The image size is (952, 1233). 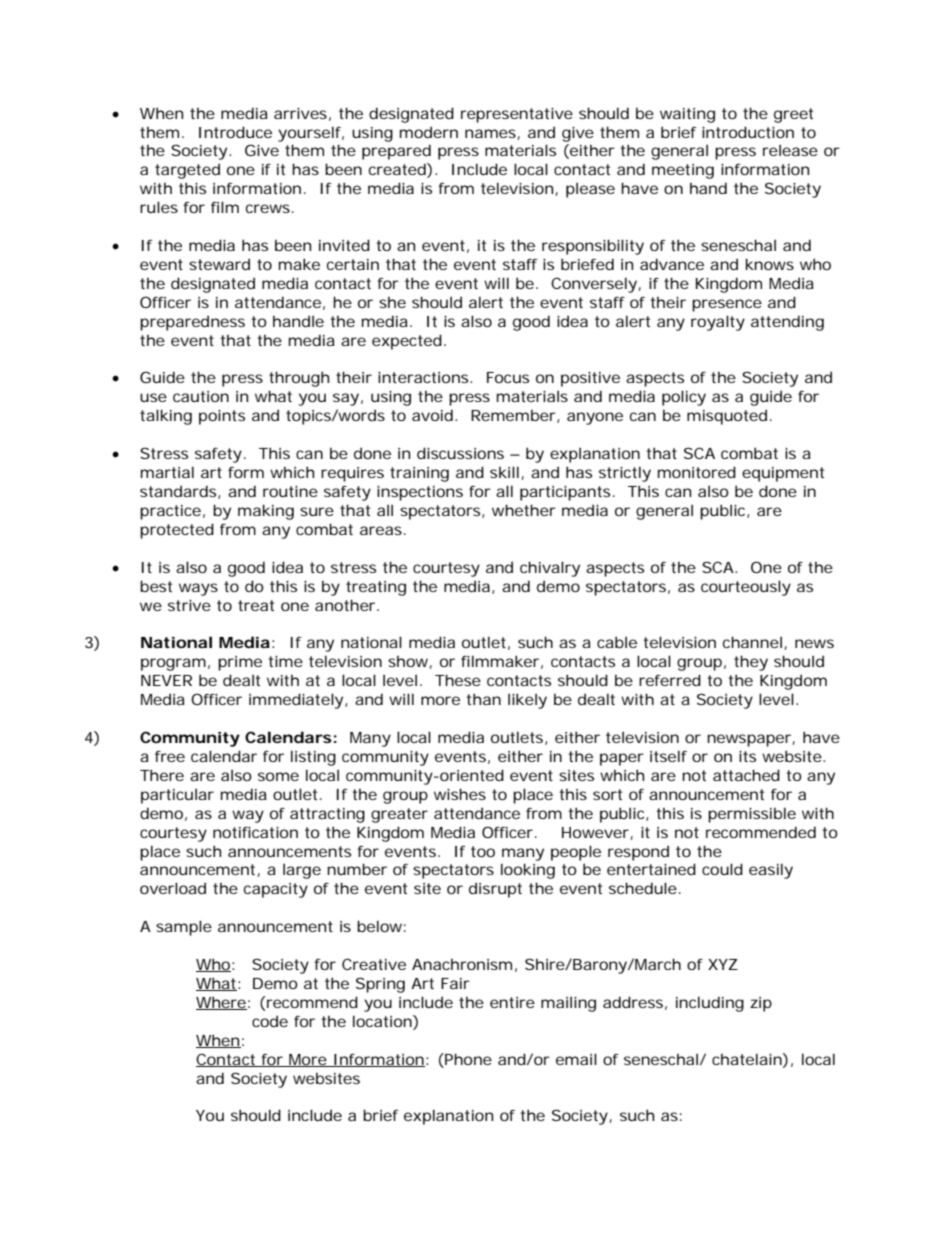 I want to click on ways, so click(x=198, y=589).
